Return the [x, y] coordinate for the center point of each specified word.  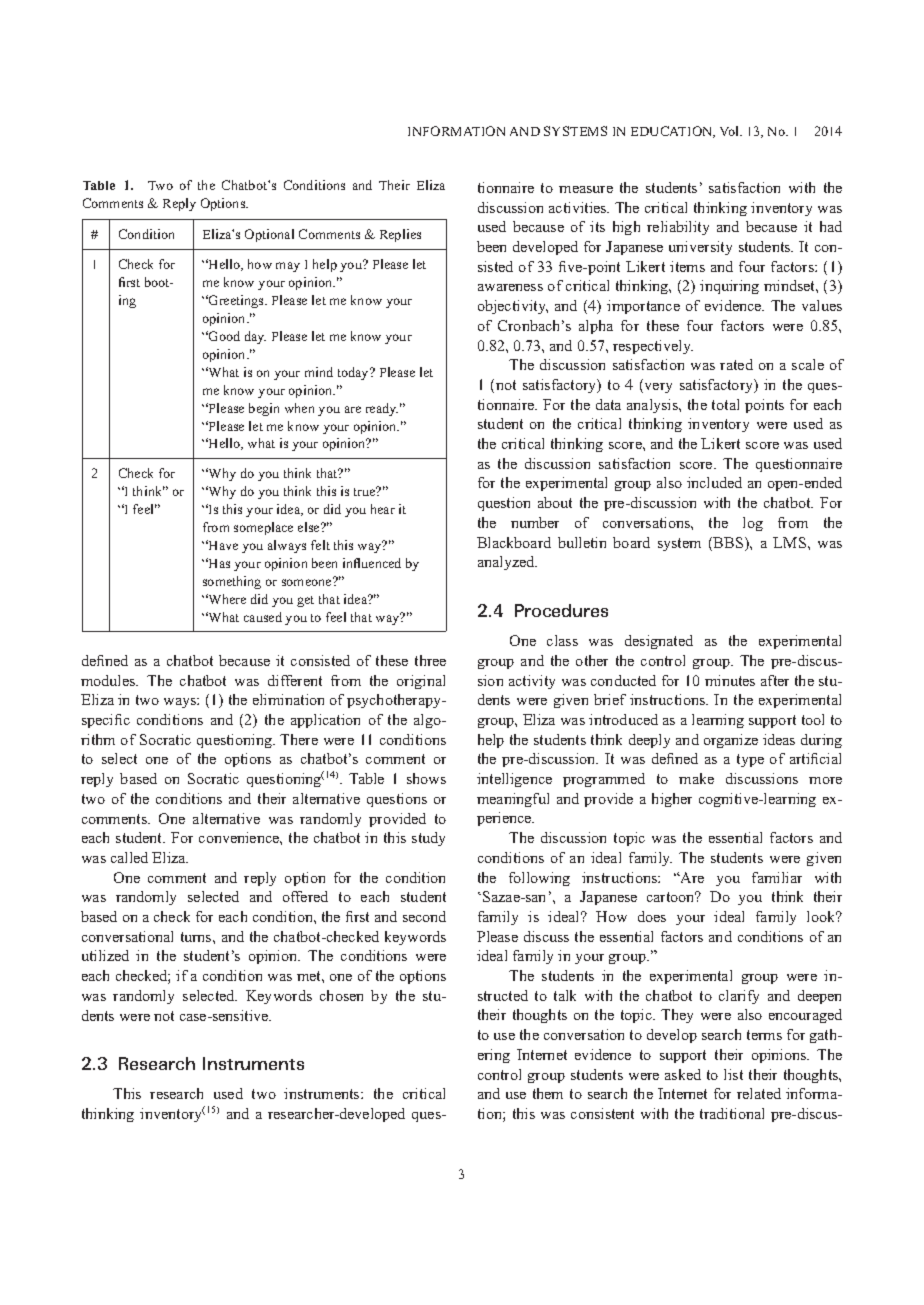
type [750, 760]
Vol [730, 131]
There [299, 739]
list [733, 1074]
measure [586, 189]
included [714, 482]
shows [426, 778]
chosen [341, 995]
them [548, 1093]
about [555, 502]
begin [264, 409]
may [288, 267]
